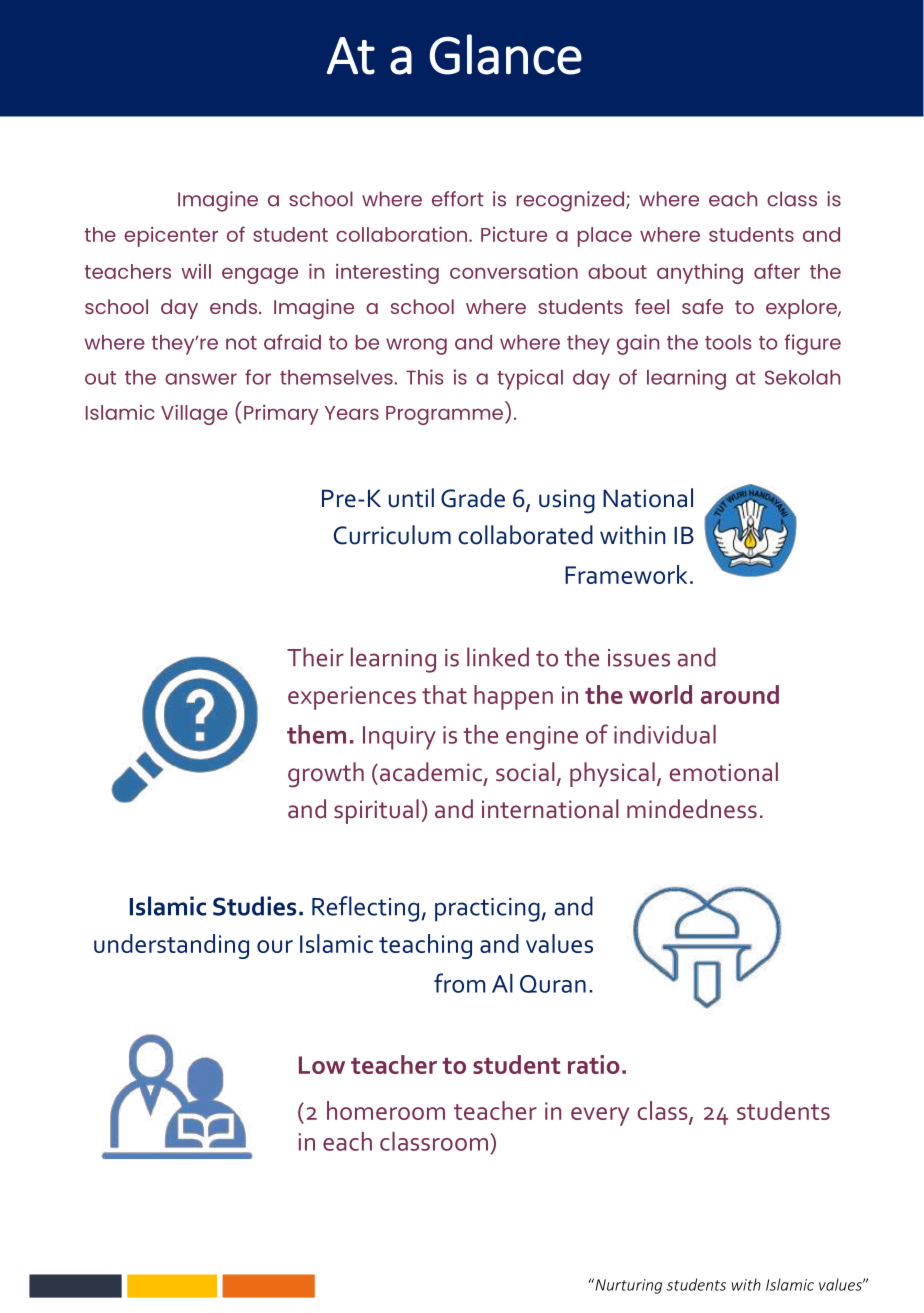  What do you see at coordinates (315, 657) in the screenshot?
I see `Their` at bounding box center [315, 657].
